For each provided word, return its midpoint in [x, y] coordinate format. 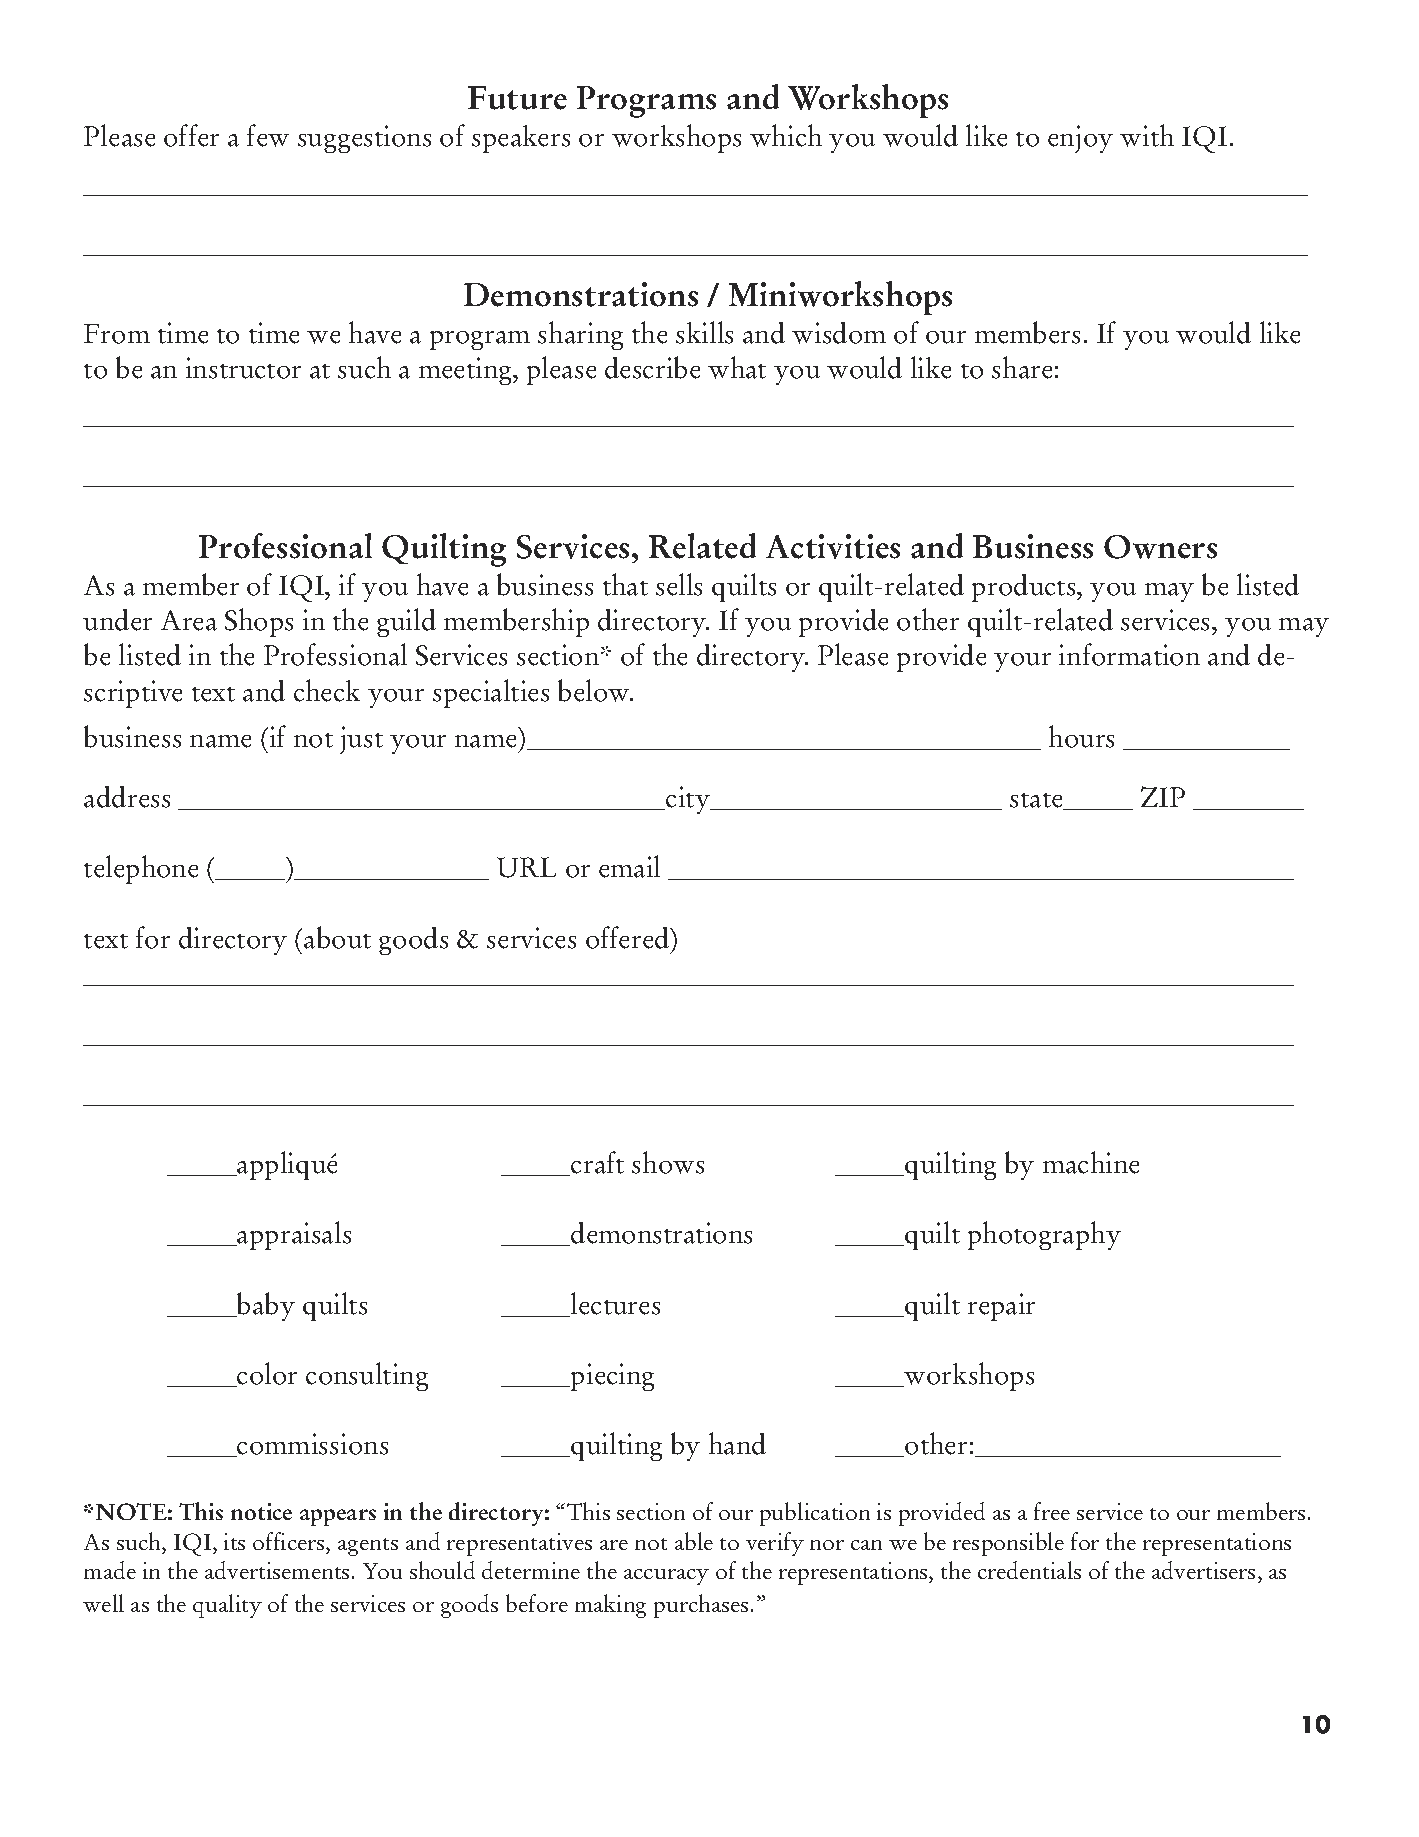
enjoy [1080, 139]
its [234, 1541]
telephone [141, 869]
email [629, 866]
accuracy [666, 1577]
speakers [521, 139]
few [268, 135]
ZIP [1163, 796]
